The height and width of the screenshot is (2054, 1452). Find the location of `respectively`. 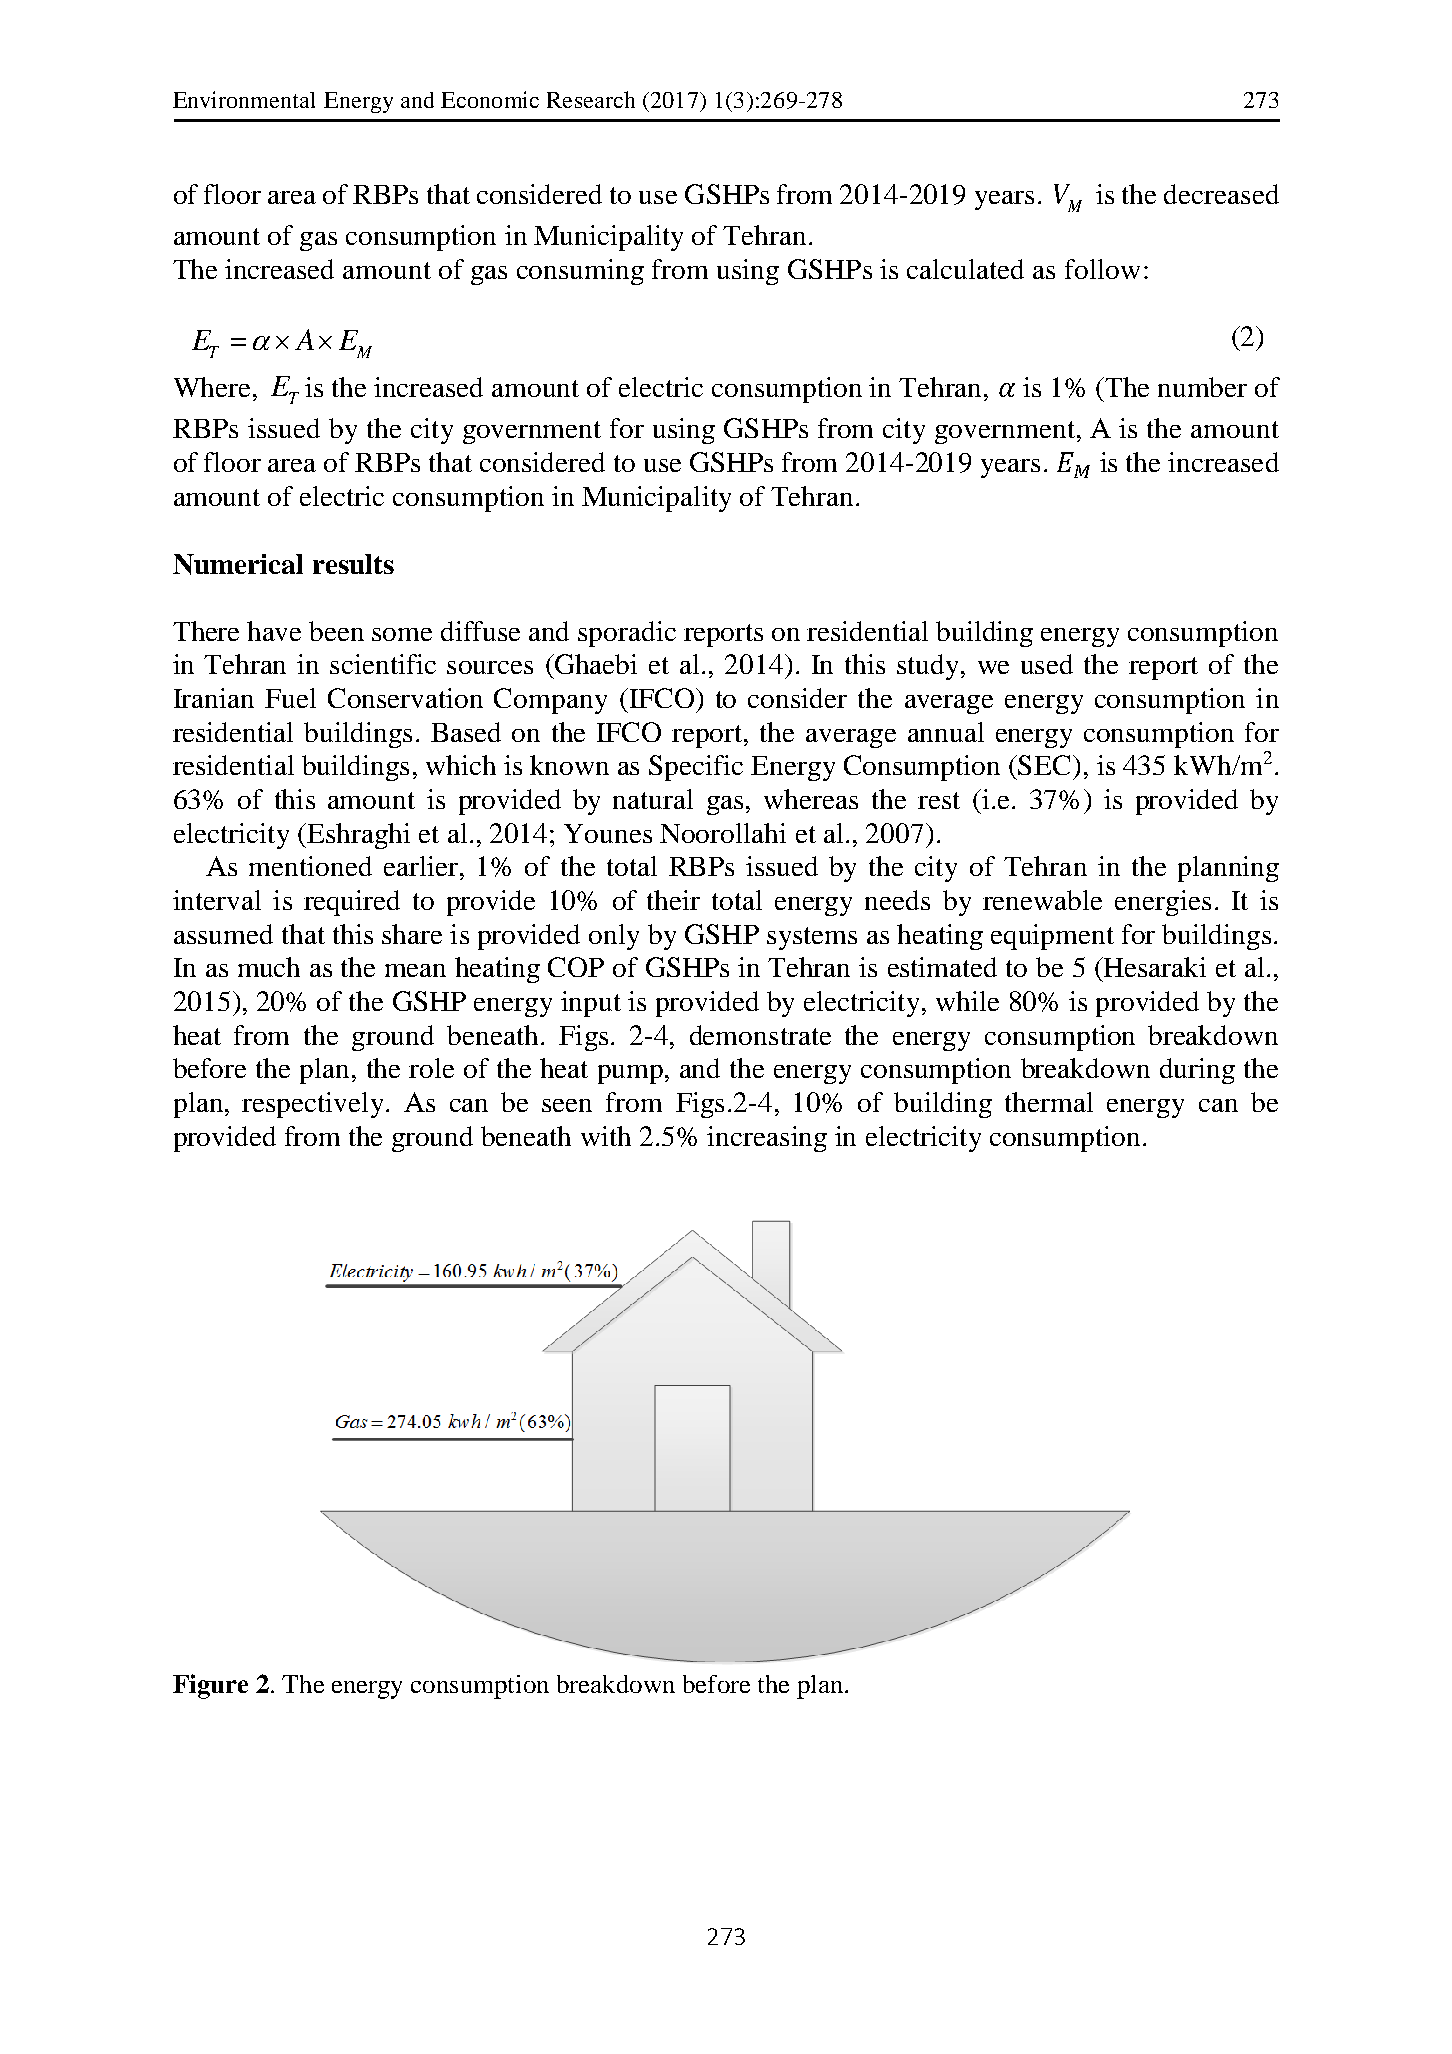

respectively is located at coordinates (314, 1105).
